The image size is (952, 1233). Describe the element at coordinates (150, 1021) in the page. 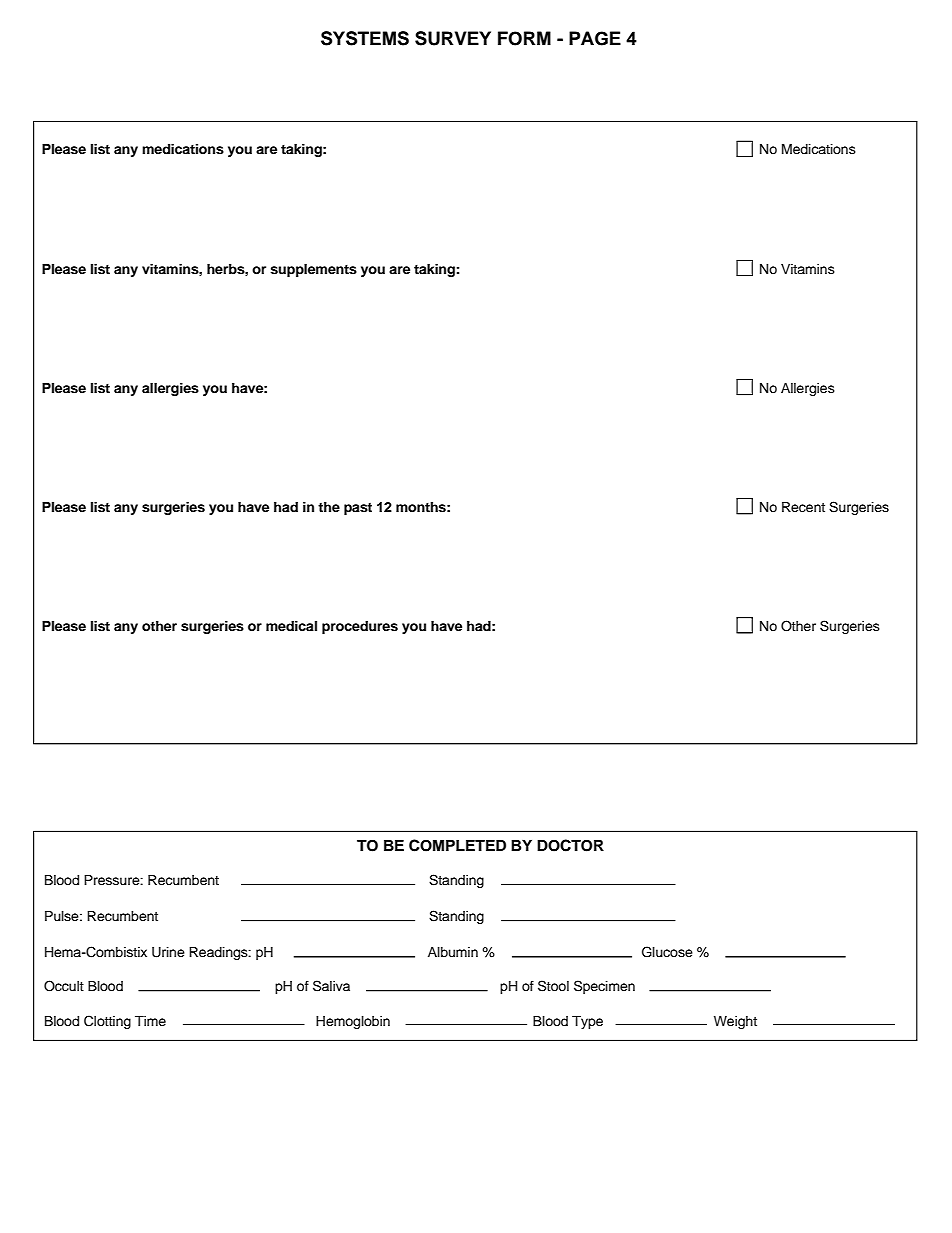

I see `Time` at that location.
